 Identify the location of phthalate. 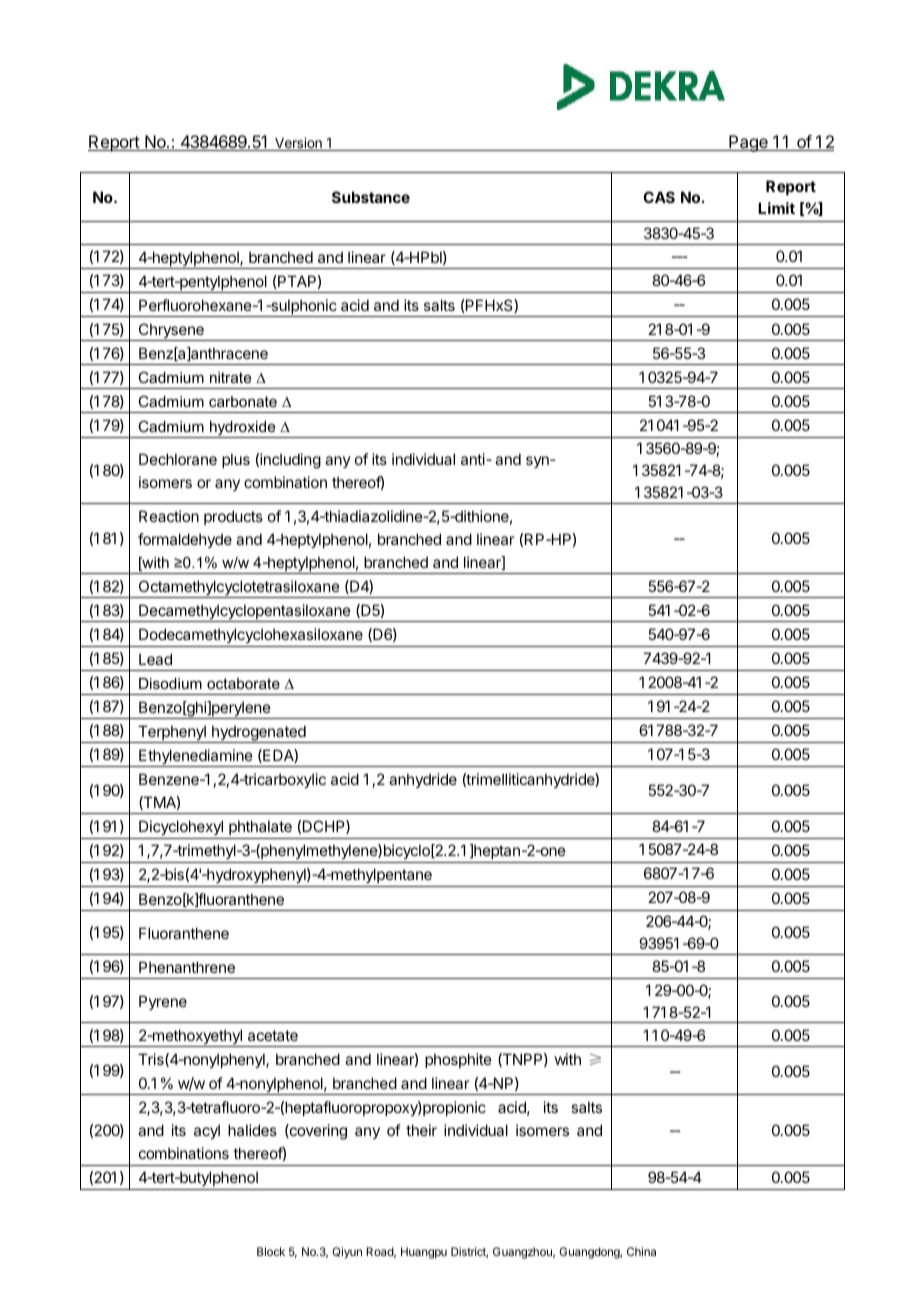
(260, 829).
